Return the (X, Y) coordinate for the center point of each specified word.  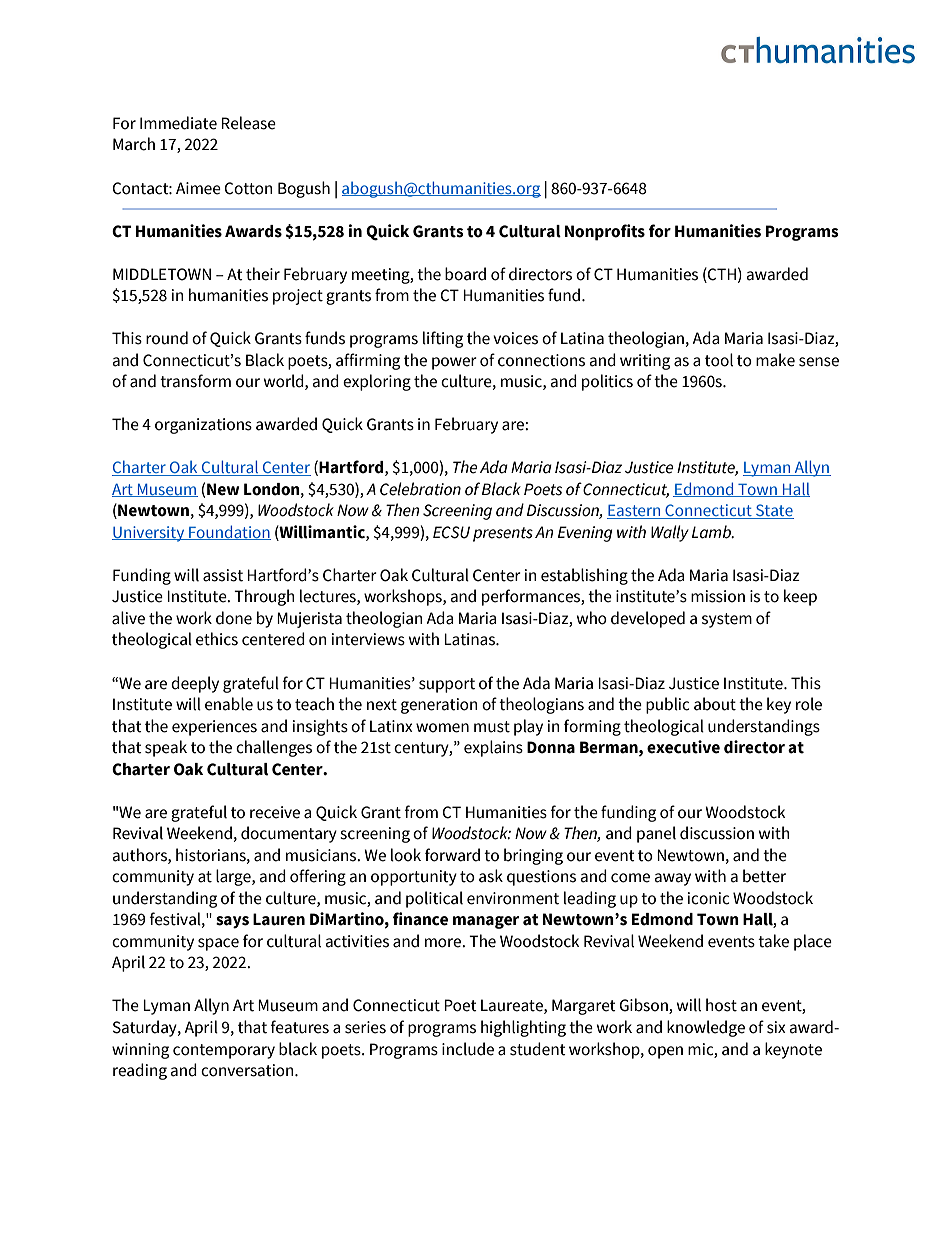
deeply (195, 684)
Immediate (178, 123)
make (775, 360)
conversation (248, 1070)
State (774, 511)
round (167, 338)
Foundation (229, 532)
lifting (443, 339)
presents (503, 534)
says (232, 922)
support (447, 685)
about (715, 704)
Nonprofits (605, 232)
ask (491, 876)
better (764, 876)
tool (719, 360)
